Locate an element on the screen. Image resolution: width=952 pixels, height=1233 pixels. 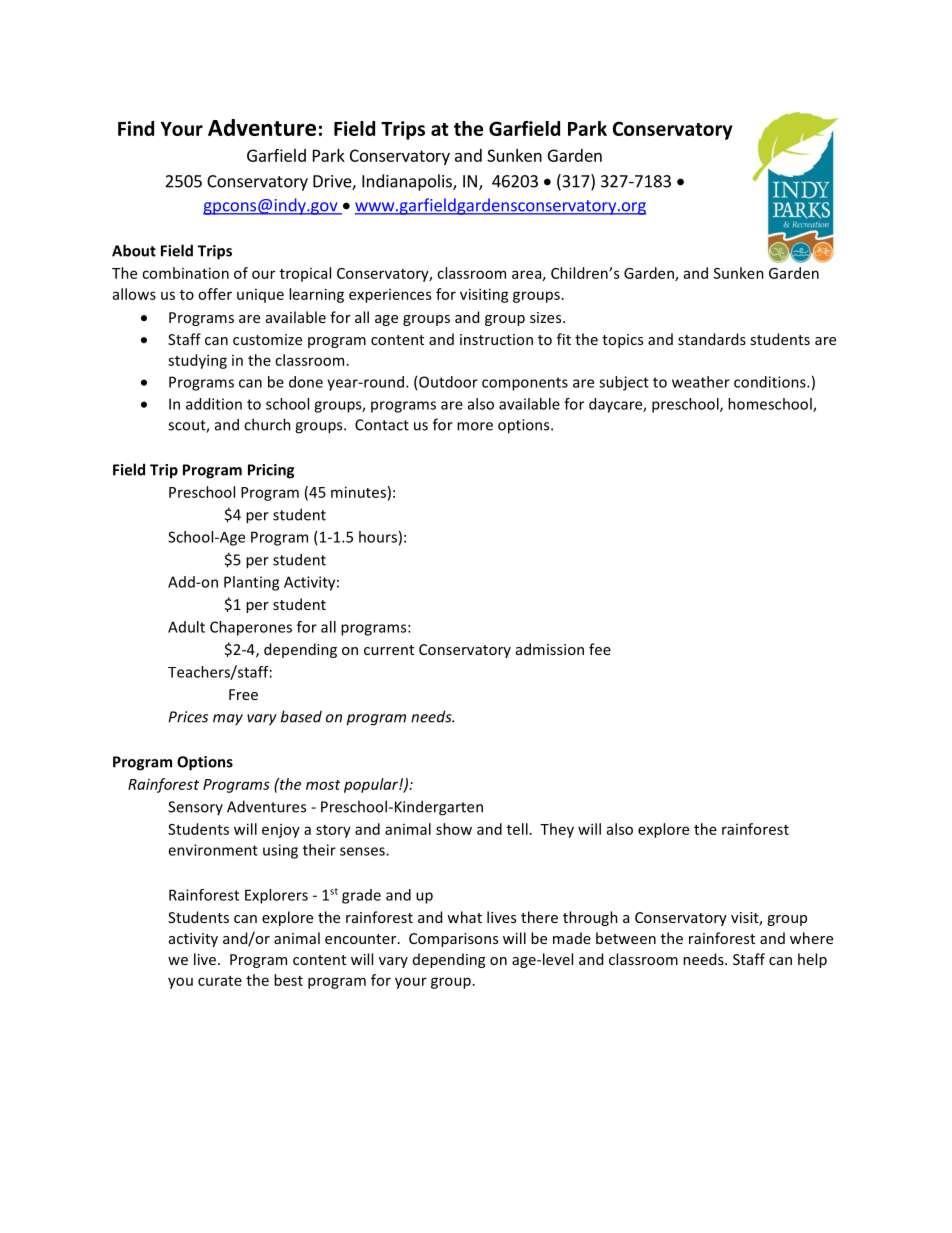
Indianapolis is located at coordinates (408, 182).
